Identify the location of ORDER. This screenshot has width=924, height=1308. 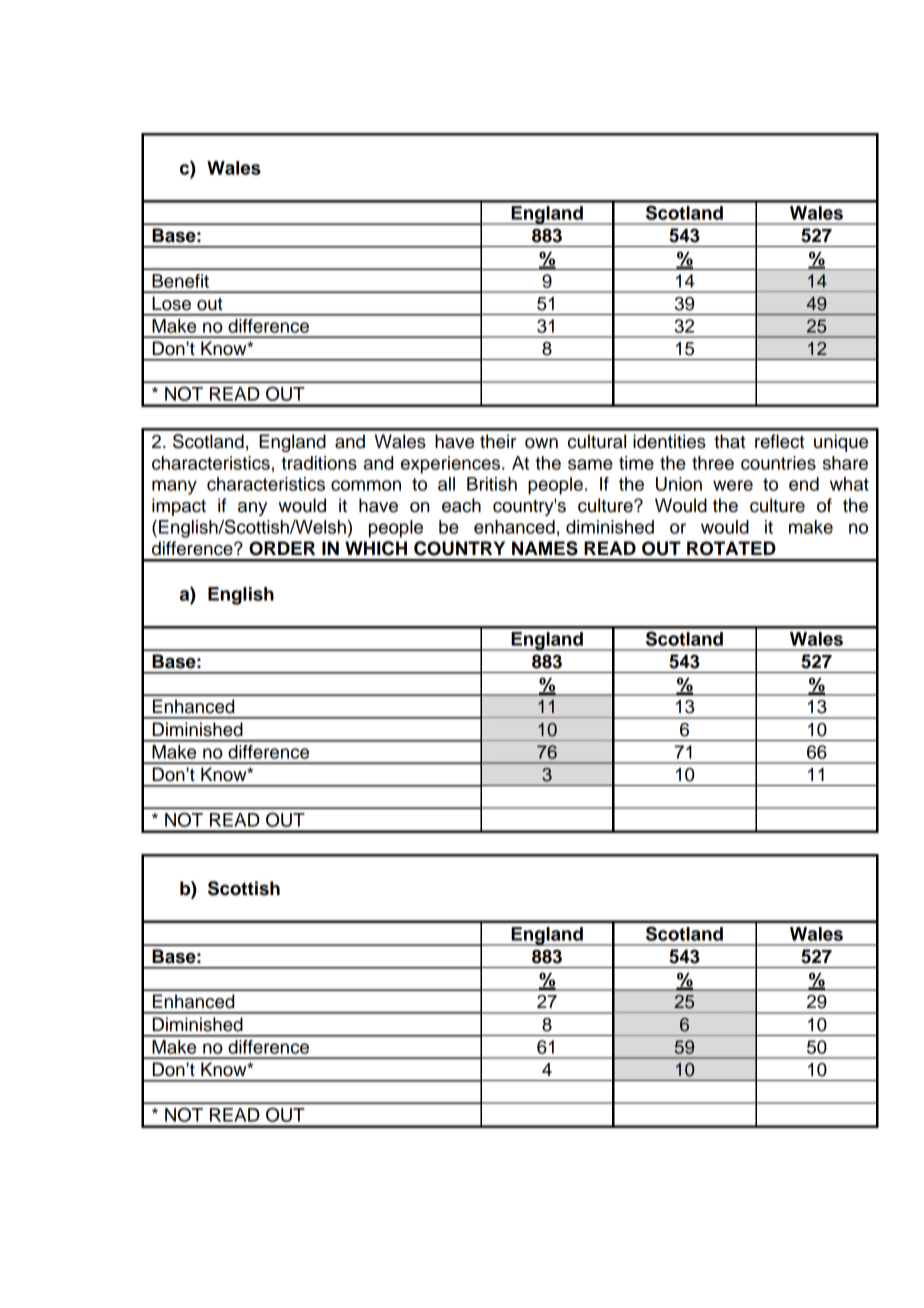
(282, 548).
